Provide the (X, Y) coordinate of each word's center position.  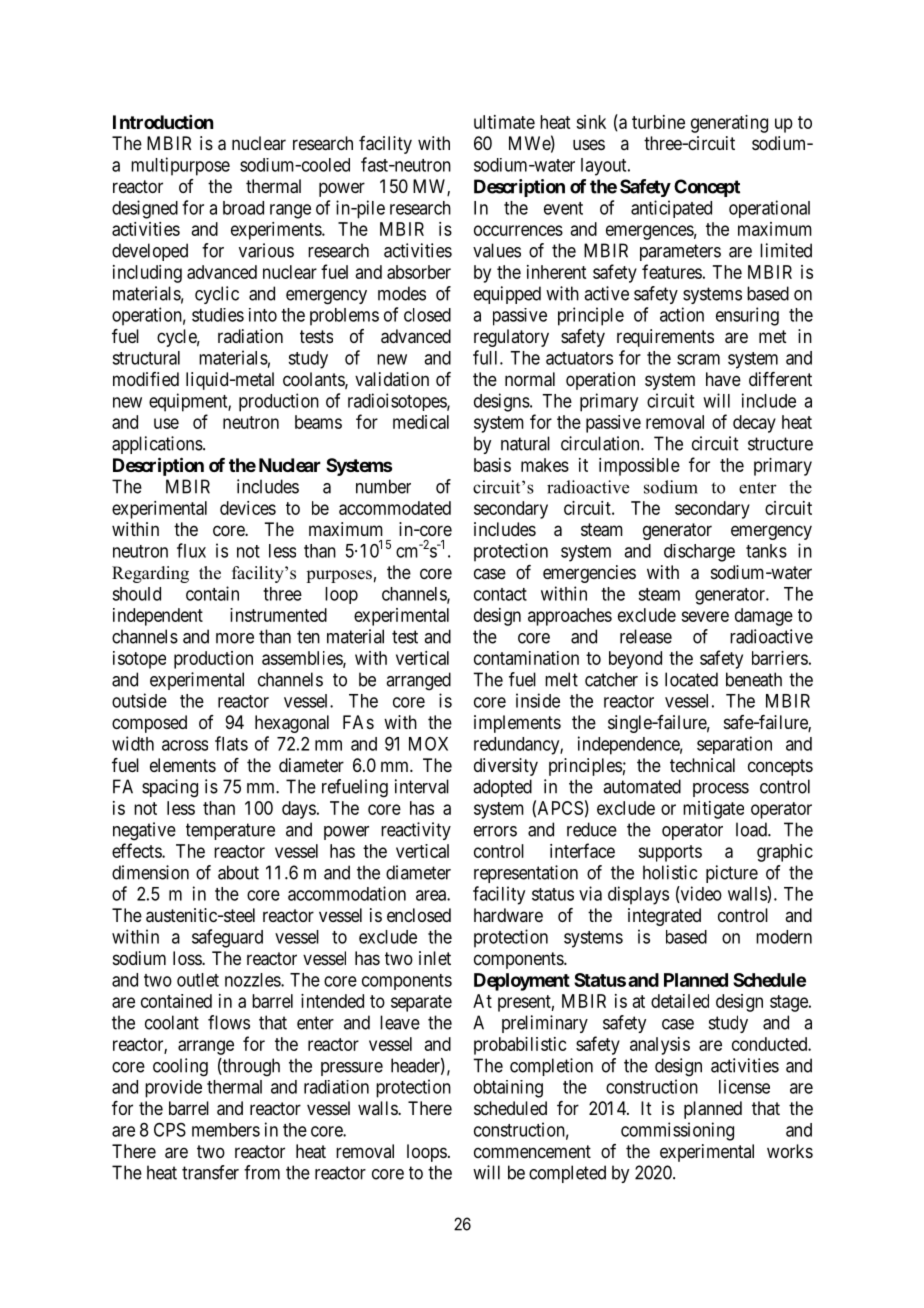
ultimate (504, 122)
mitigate (713, 810)
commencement (532, 1151)
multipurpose (180, 166)
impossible (639, 467)
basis (492, 465)
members (226, 1130)
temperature (230, 831)
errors (495, 831)
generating (729, 124)
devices (248, 508)
